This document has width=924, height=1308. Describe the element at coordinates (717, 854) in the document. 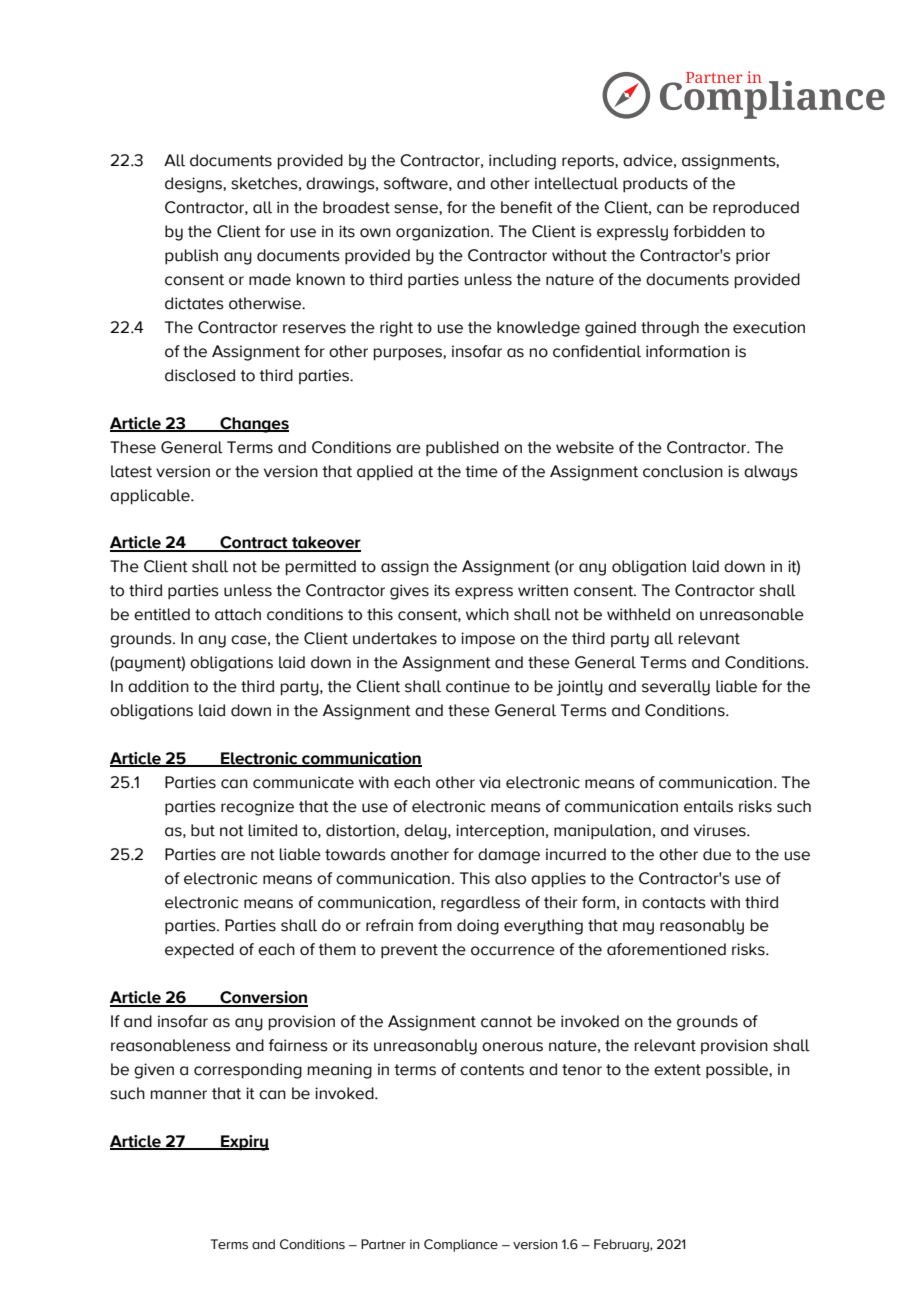

I see `due` at that location.
